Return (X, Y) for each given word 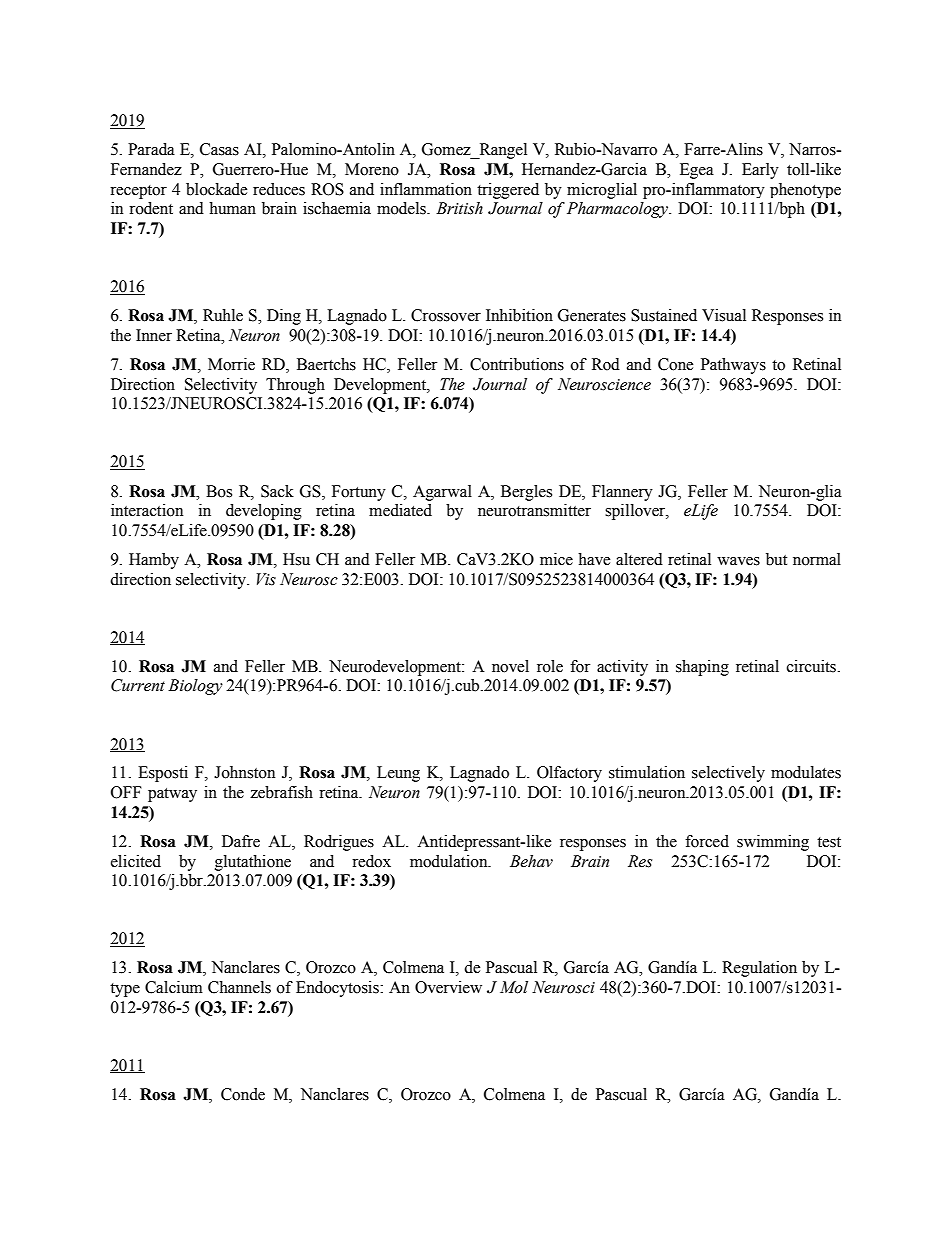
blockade (216, 189)
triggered (508, 191)
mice (556, 559)
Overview (448, 987)
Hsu (296, 559)
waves (738, 561)
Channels (239, 987)
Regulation (759, 969)
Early (760, 171)
